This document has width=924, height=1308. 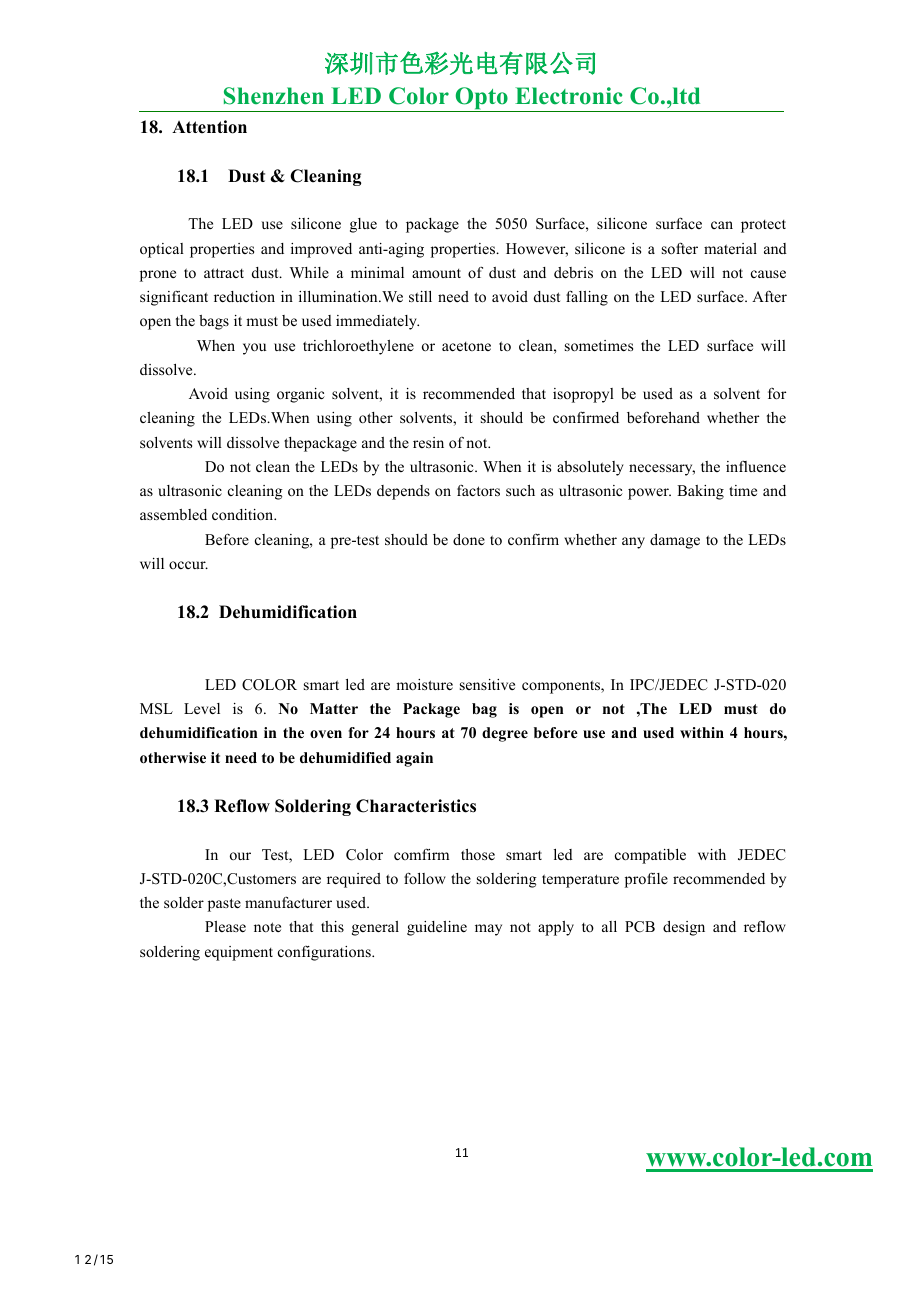 I want to click on may, so click(x=488, y=930).
